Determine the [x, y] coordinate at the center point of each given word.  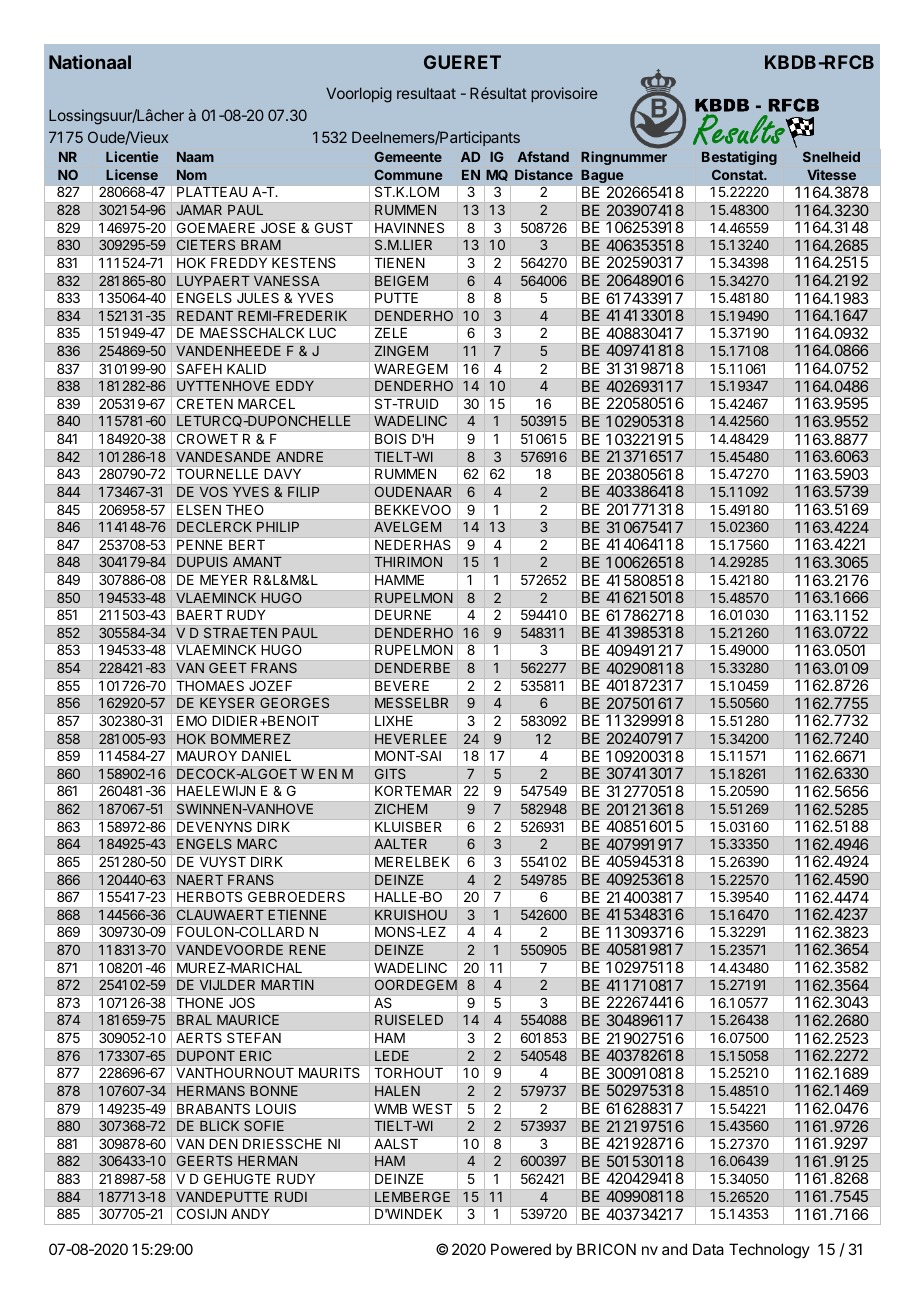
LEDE [392, 1056]
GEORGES [294, 703]
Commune [408, 174]
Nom [192, 175]
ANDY [250, 1214]
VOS [214, 491]
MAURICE [248, 1020]
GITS [390, 774]
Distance [544, 174]
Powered [521, 1249]
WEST [432, 1109]
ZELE [391, 333]
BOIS [390, 439]
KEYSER [227, 703]
